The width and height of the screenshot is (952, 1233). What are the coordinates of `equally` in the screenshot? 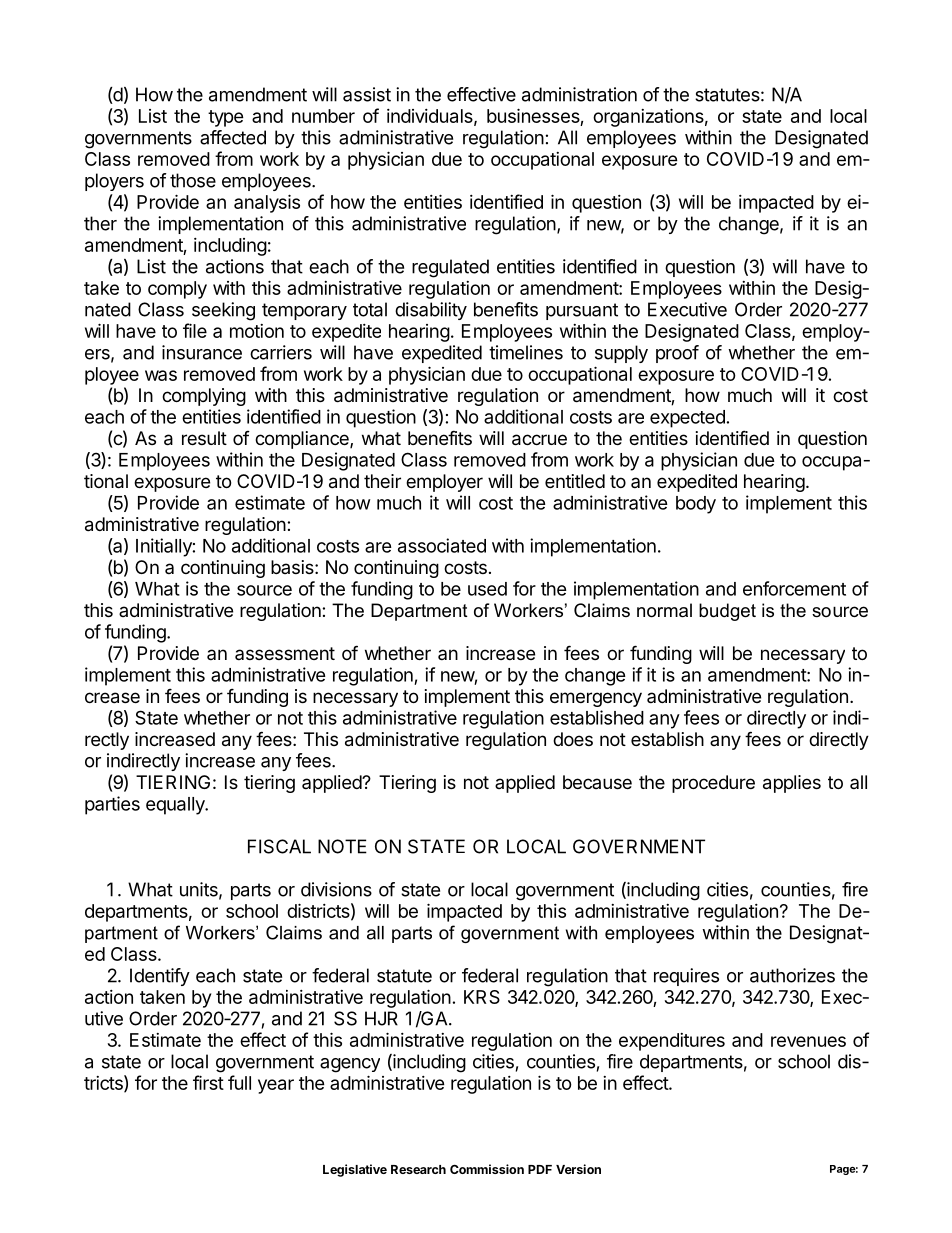 It's located at (176, 806).
